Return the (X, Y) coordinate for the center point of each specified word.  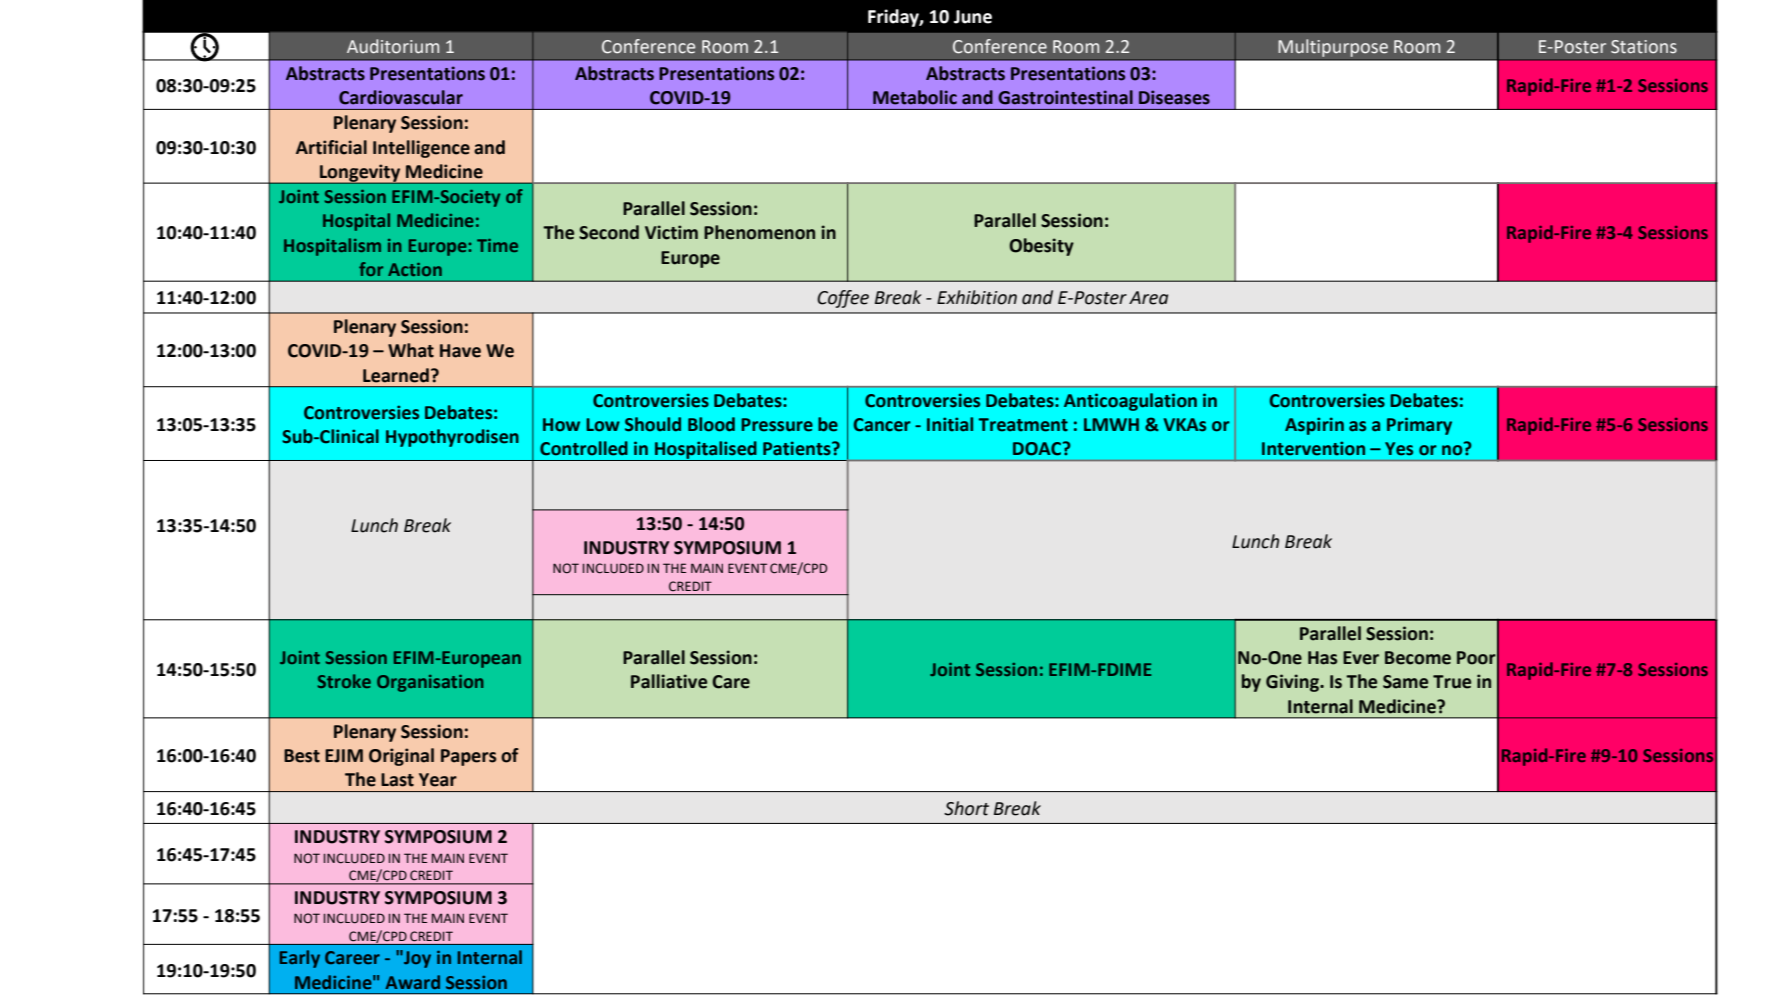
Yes (1399, 449)
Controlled (584, 448)
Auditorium (393, 46)
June (973, 17)
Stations (1644, 47)
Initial (950, 424)
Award (412, 982)
